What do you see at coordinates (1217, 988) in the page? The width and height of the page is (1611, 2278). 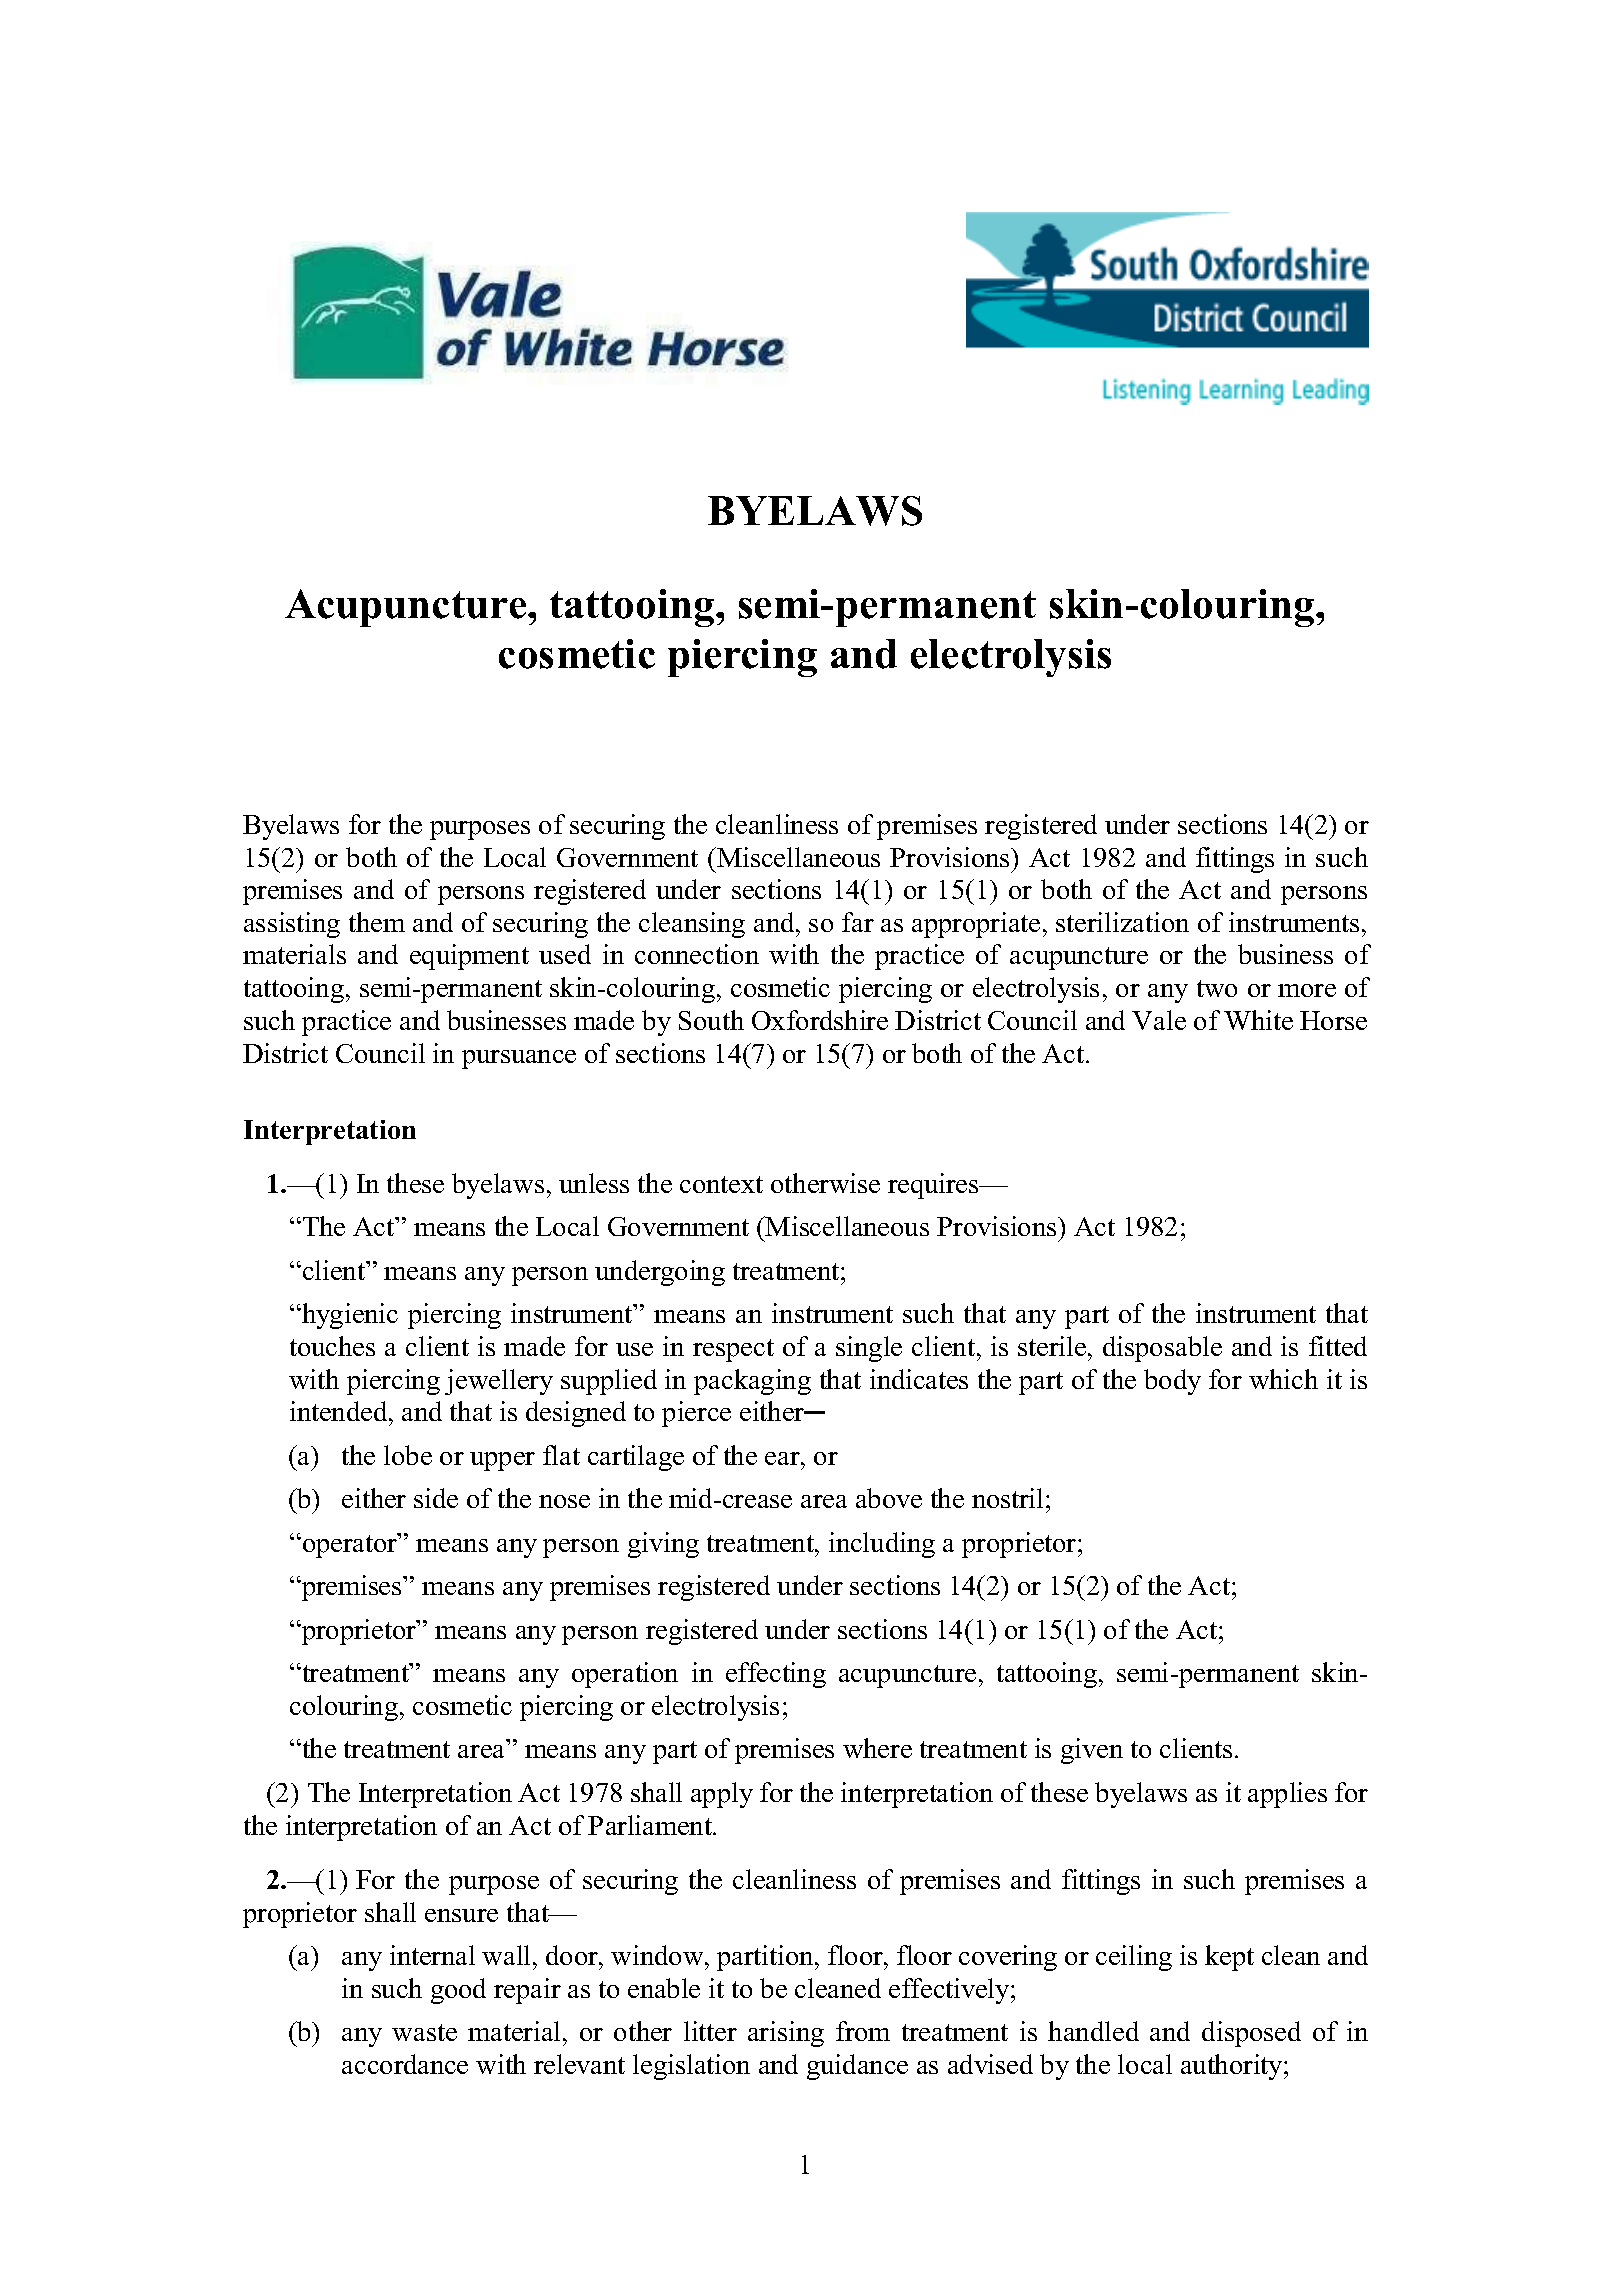 I see `two` at bounding box center [1217, 988].
